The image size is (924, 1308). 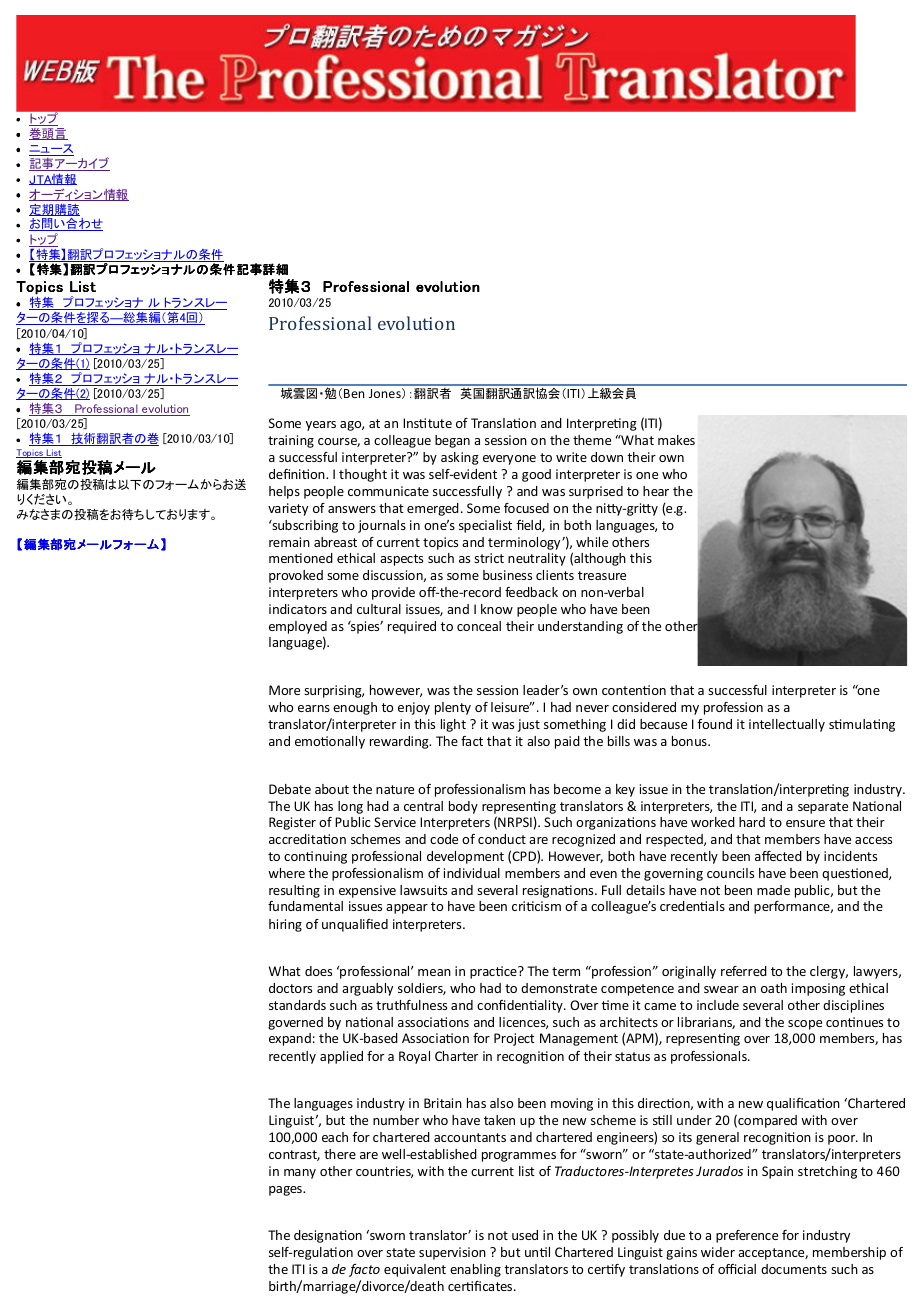 I want to click on intellectually, so click(x=787, y=725).
